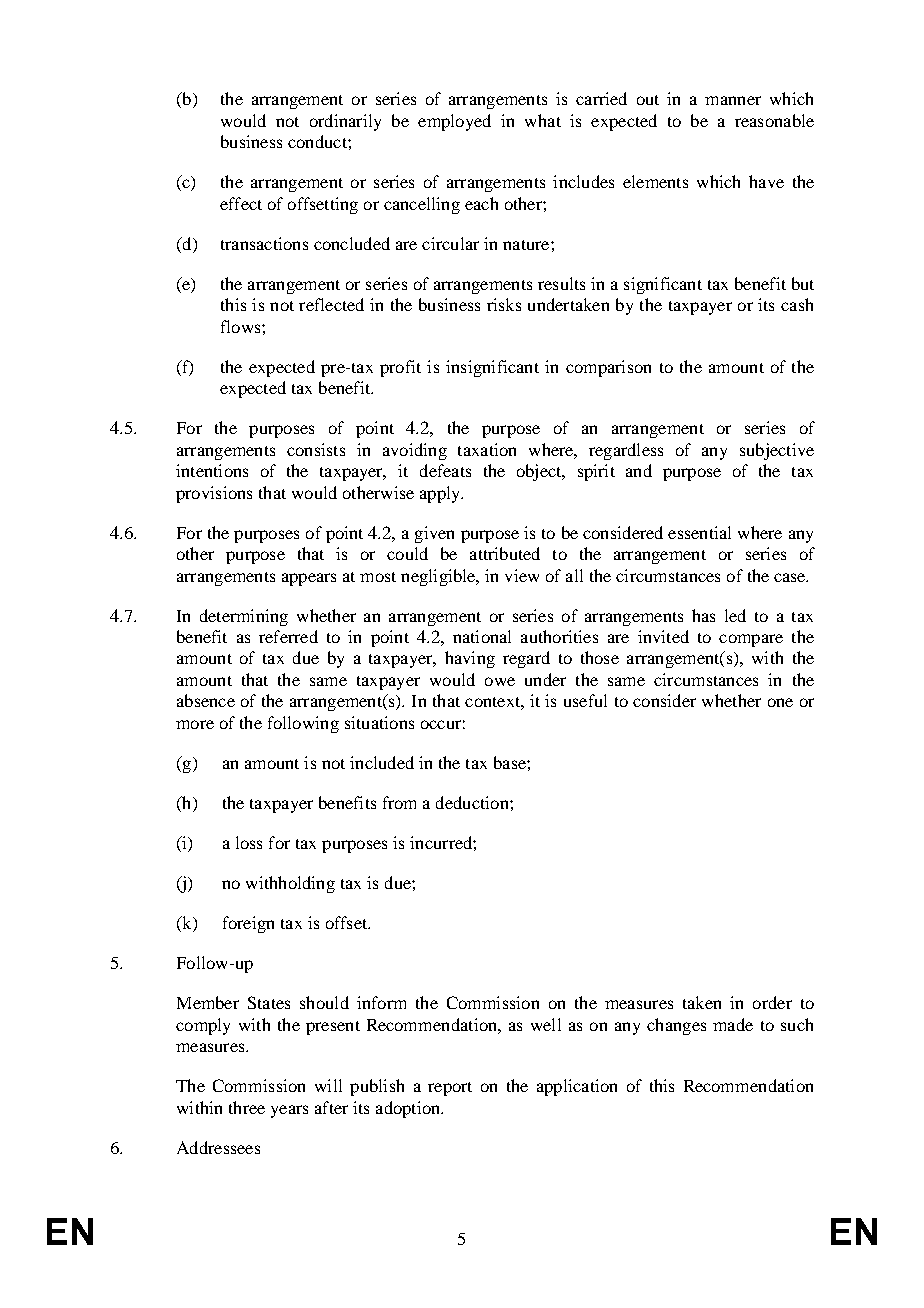 Image resolution: width=924 pixels, height=1308 pixels. What do you see at coordinates (318, 141) in the screenshot?
I see `conduct` at bounding box center [318, 141].
